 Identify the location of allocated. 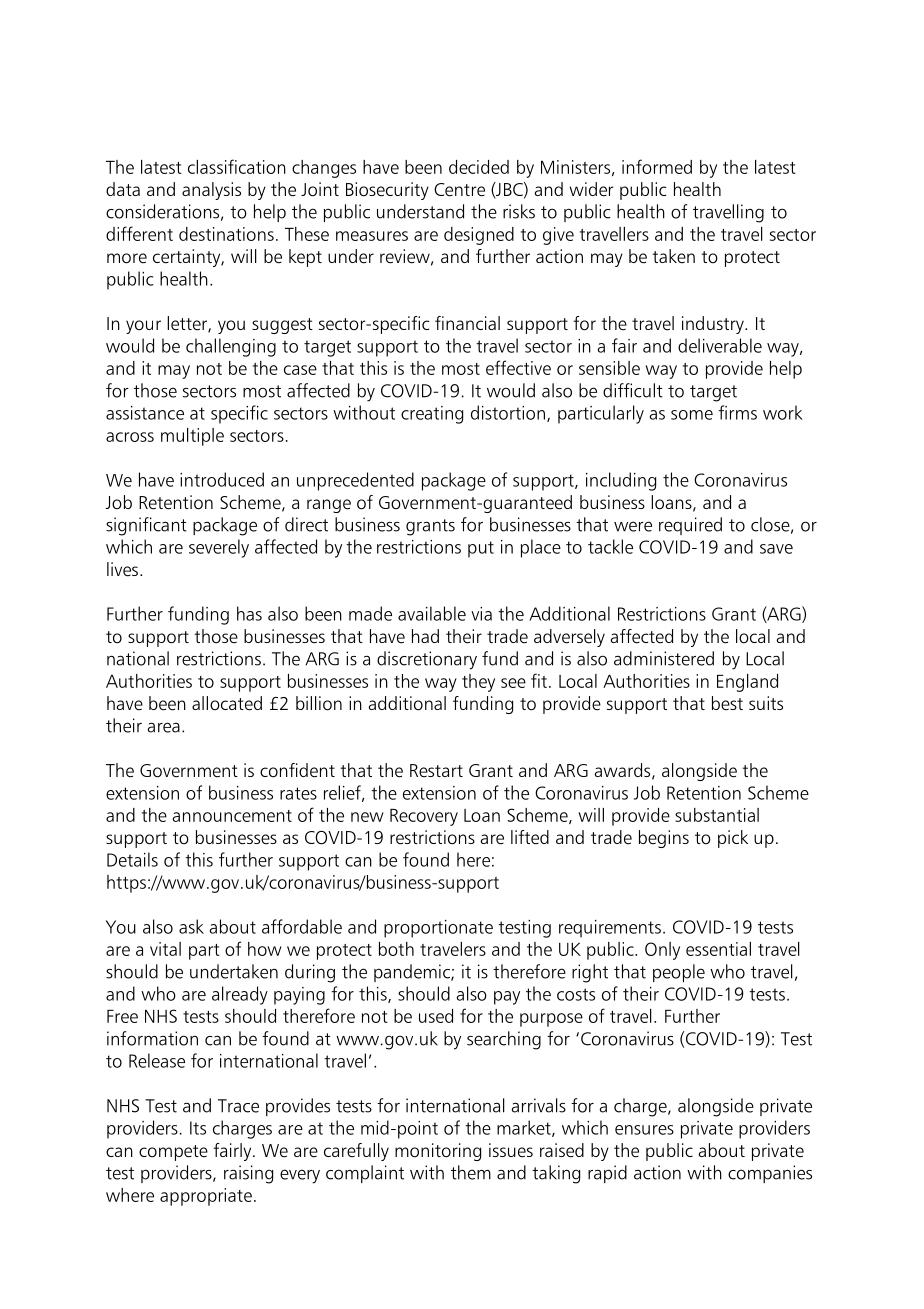
(227, 703).
